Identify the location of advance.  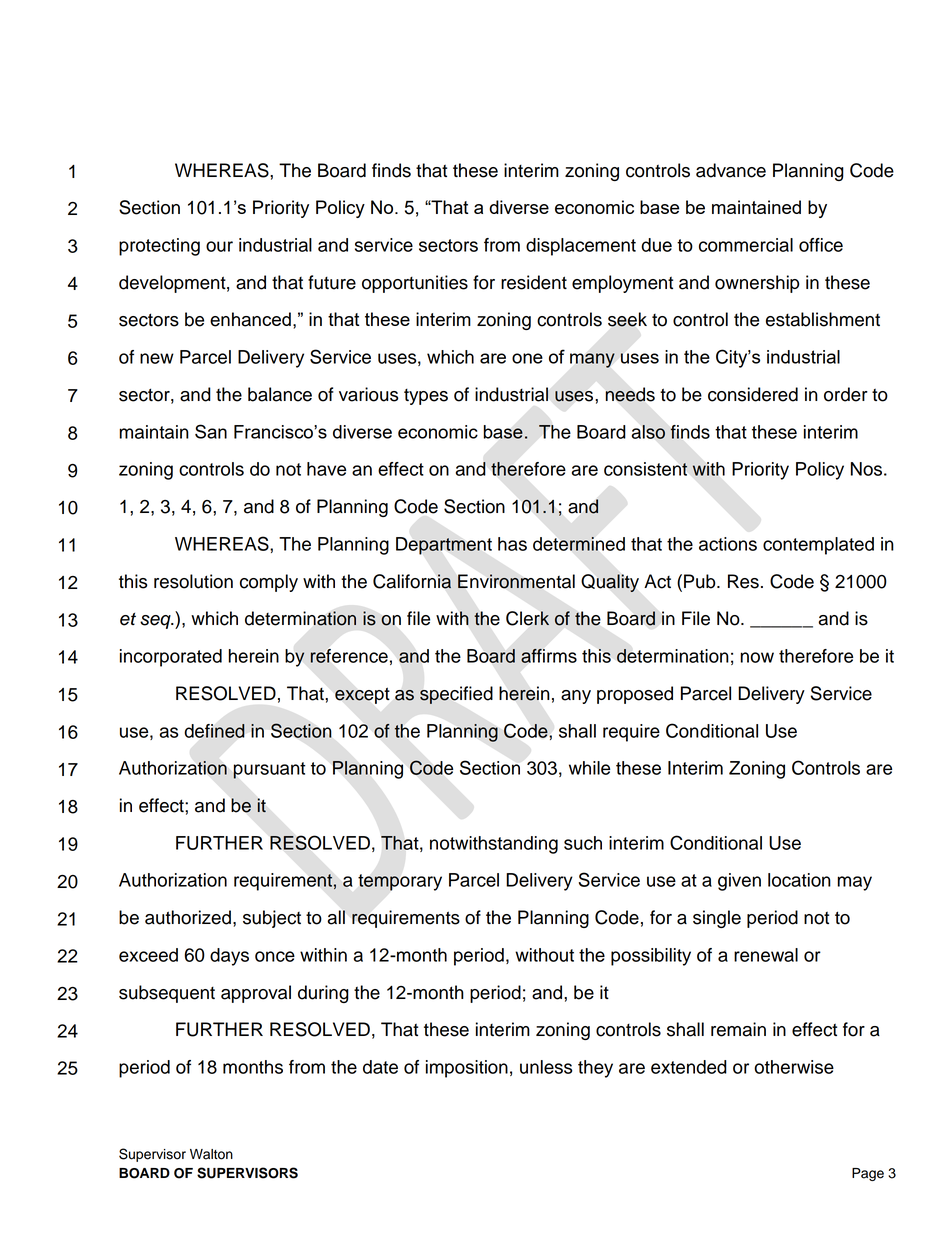
(731, 170).
